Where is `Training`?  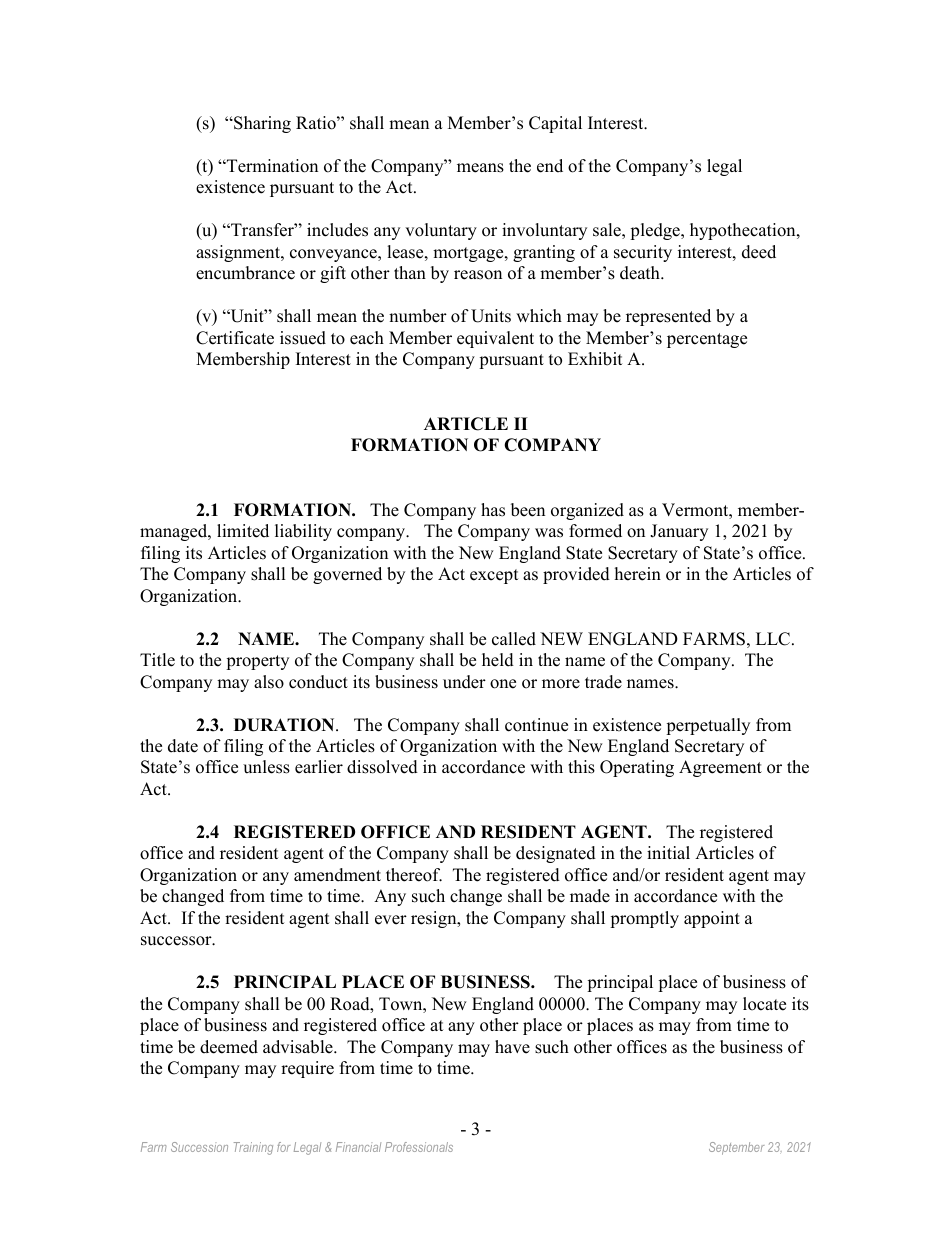
Training is located at coordinates (253, 1148).
